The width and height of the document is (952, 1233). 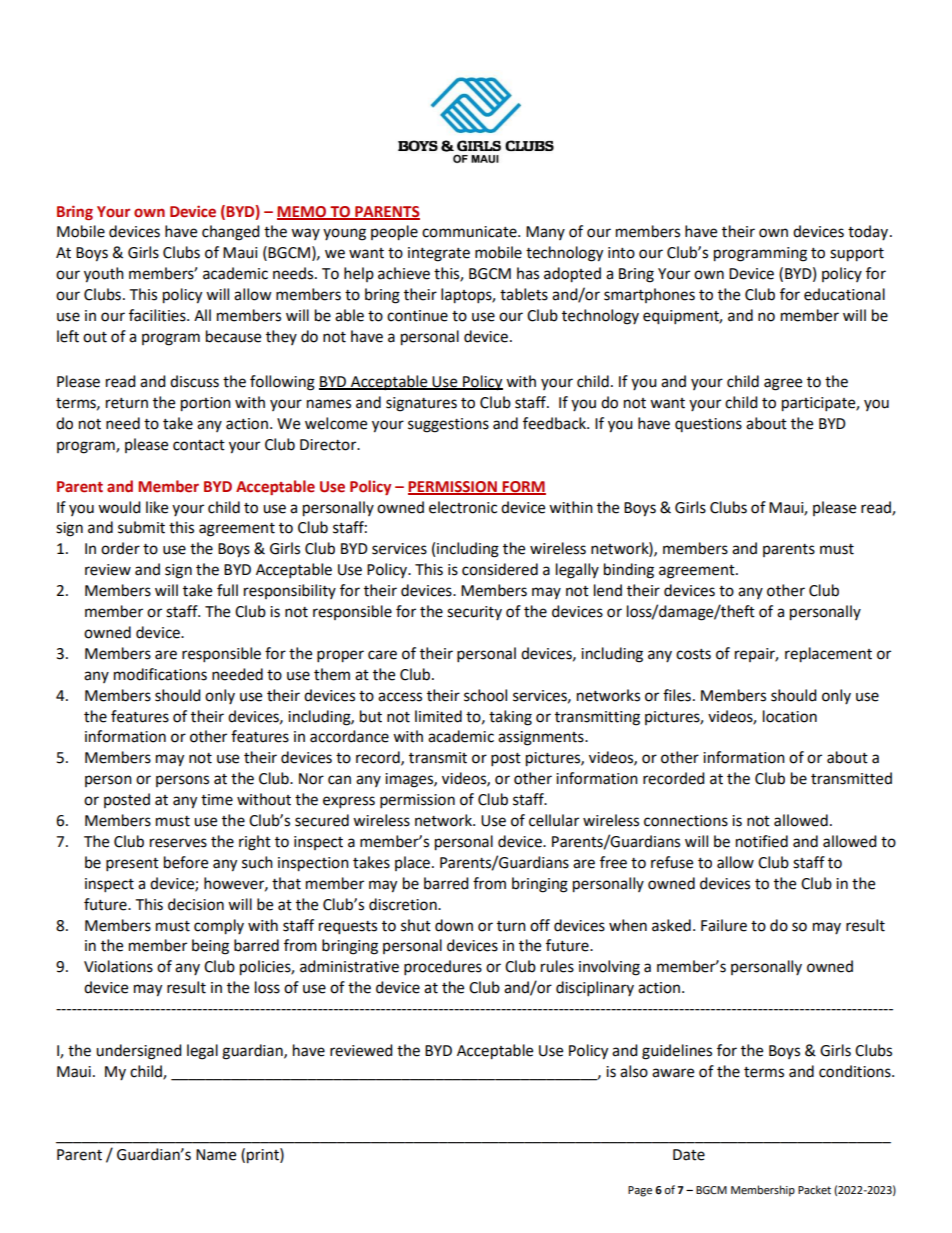 What do you see at coordinates (160, 674) in the document?
I see `modifications` at bounding box center [160, 674].
